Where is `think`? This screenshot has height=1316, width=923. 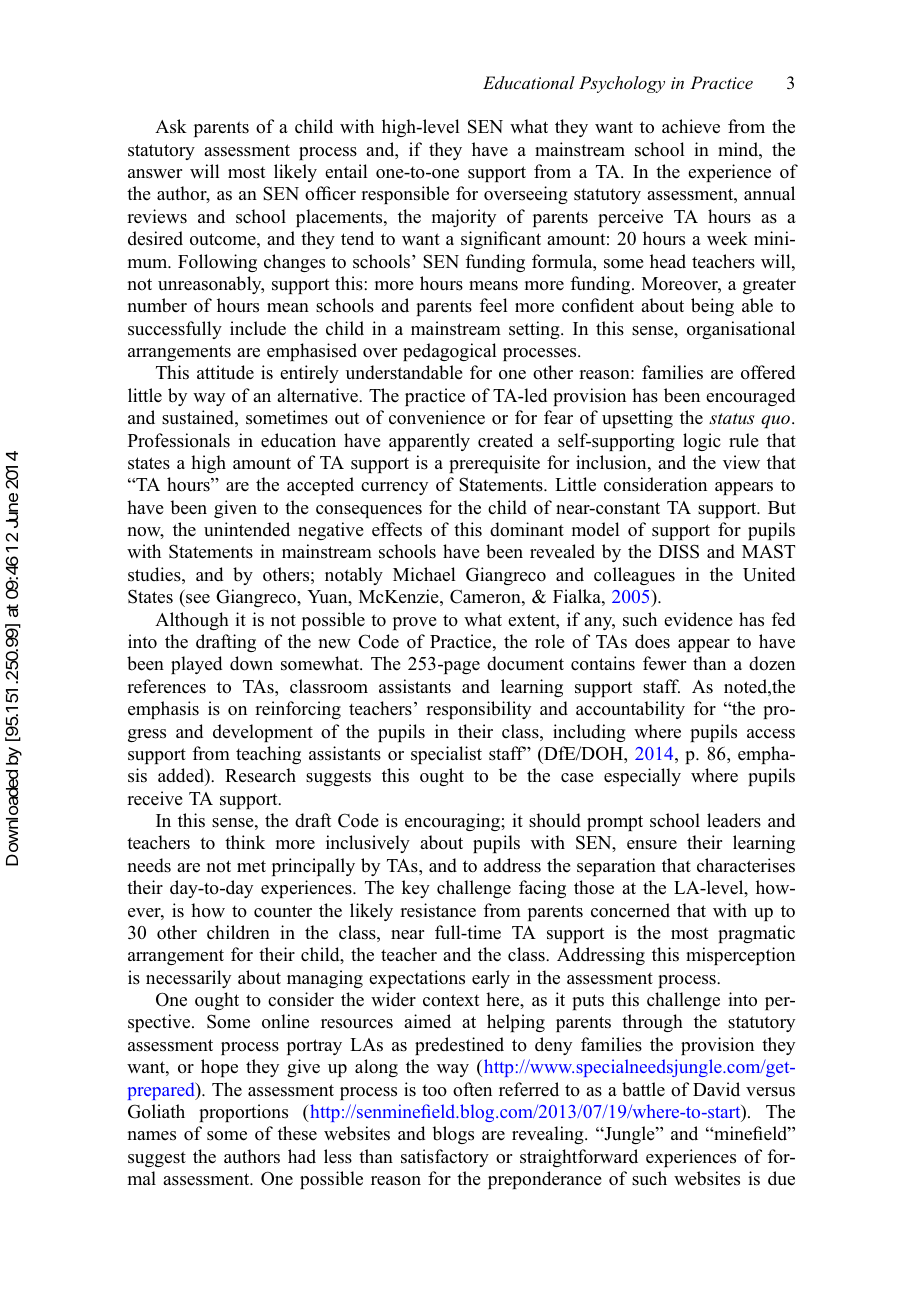
think is located at coordinates (245, 842).
